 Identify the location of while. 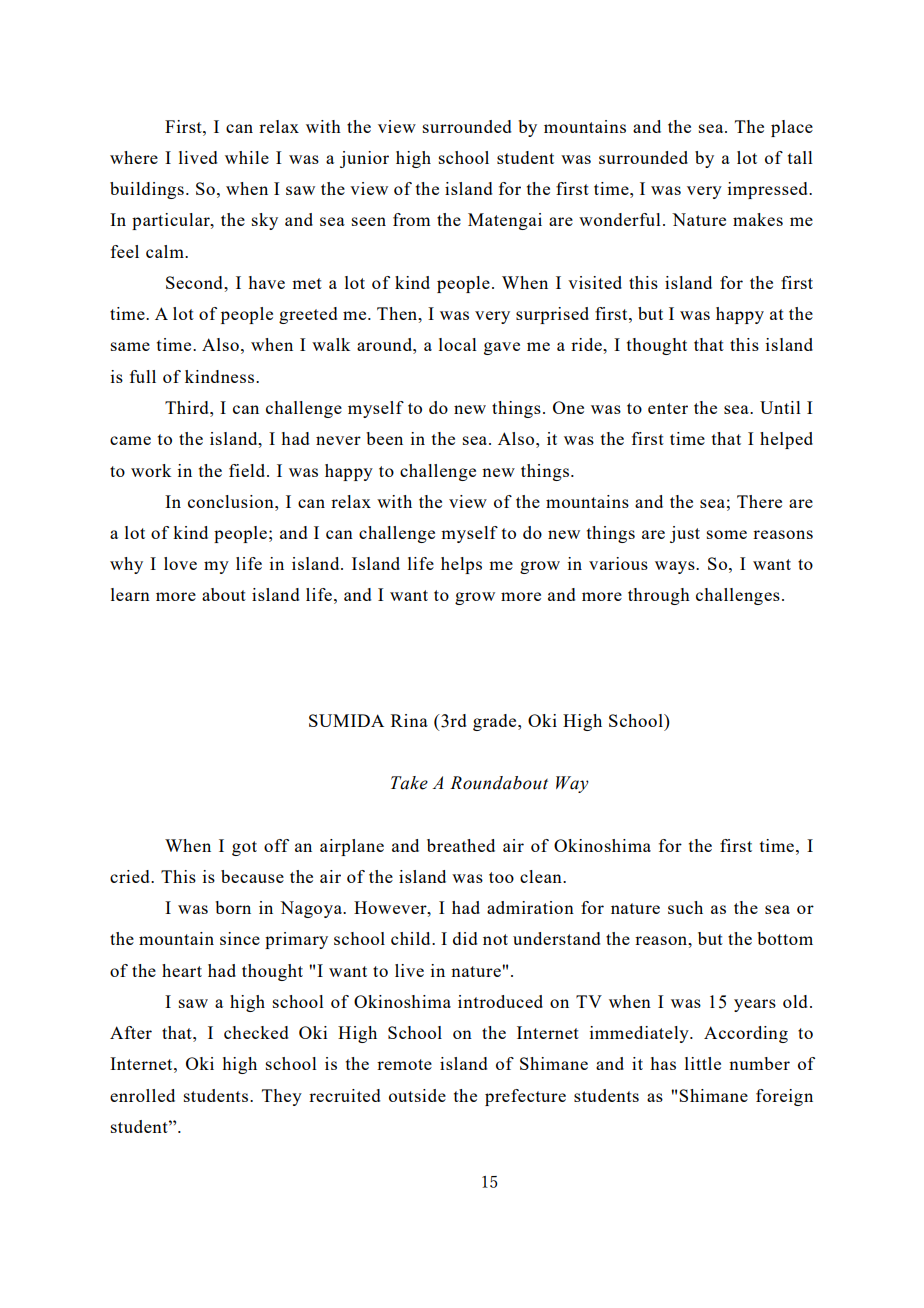
(247, 157).
